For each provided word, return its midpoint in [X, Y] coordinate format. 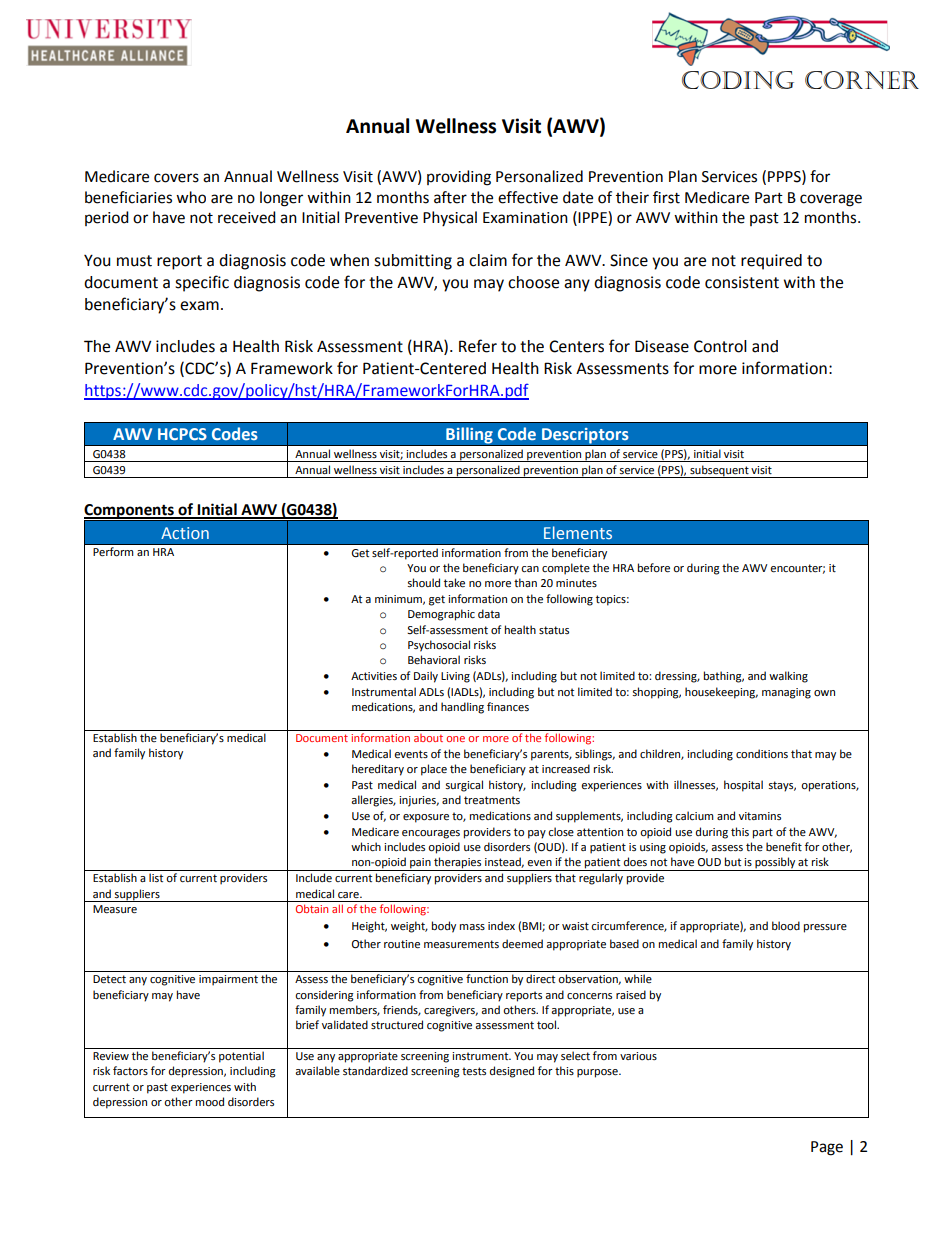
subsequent [719, 471]
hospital [743, 786]
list [156, 878]
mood [210, 1102]
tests [474, 1071]
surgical [464, 786]
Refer [478, 346]
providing [459, 178]
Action [185, 533]
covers [176, 178]
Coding [738, 80]
